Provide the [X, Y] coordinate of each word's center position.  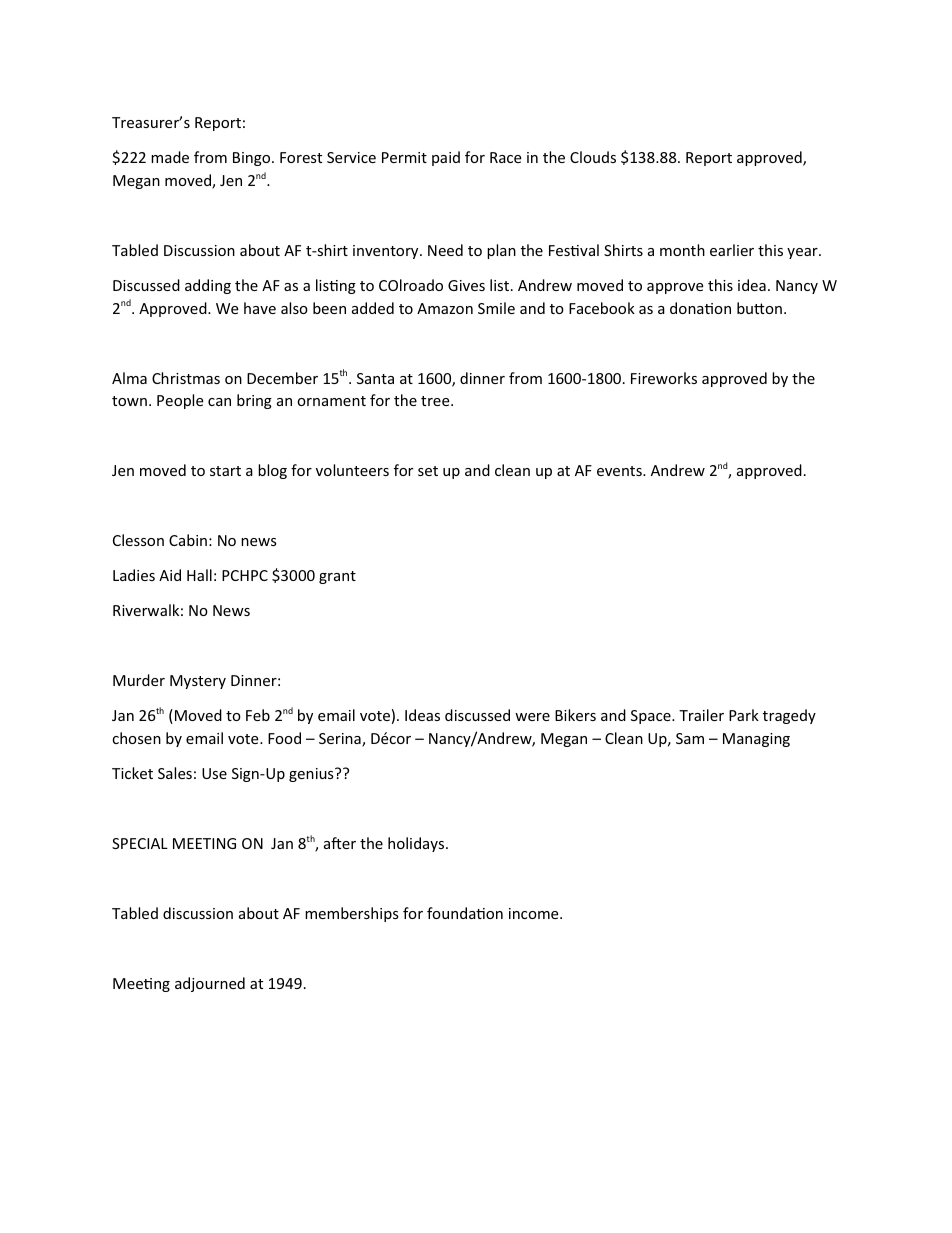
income [535, 913]
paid [446, 158]
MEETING [204, 843]
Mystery [198, 682]
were [532, 717]
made [170, 157]
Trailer [701, 715]
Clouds [593, 157]
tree [436, 401]
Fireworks [664, 378]
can [219, 402]
